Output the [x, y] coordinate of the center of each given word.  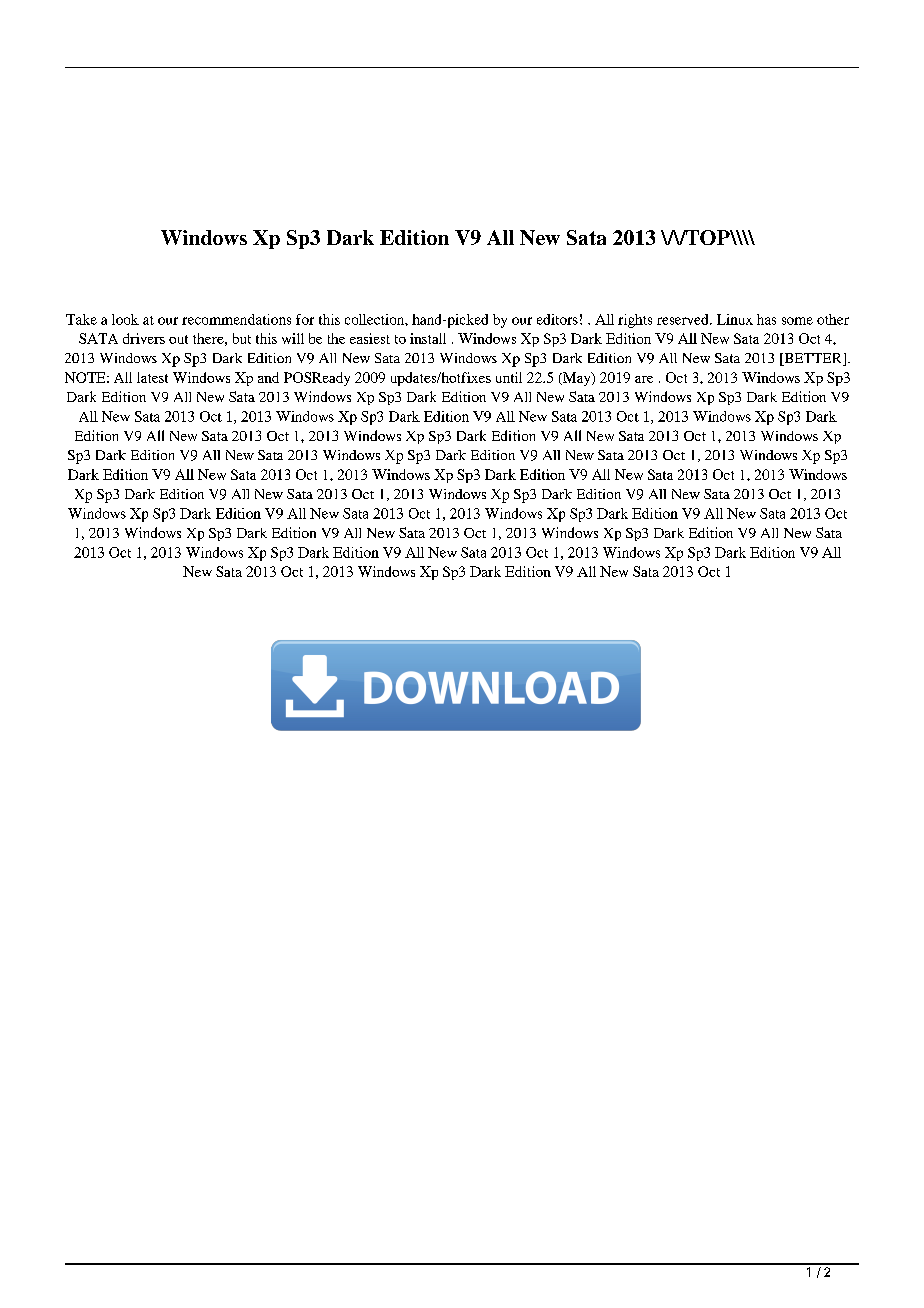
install [428, 338]
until [509, 377]
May [577, 379]
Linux [735, 319]
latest [152, 377]
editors [557, 319]
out [178, 339]
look [125, 319]
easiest [370, 338]
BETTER [813, 359]
